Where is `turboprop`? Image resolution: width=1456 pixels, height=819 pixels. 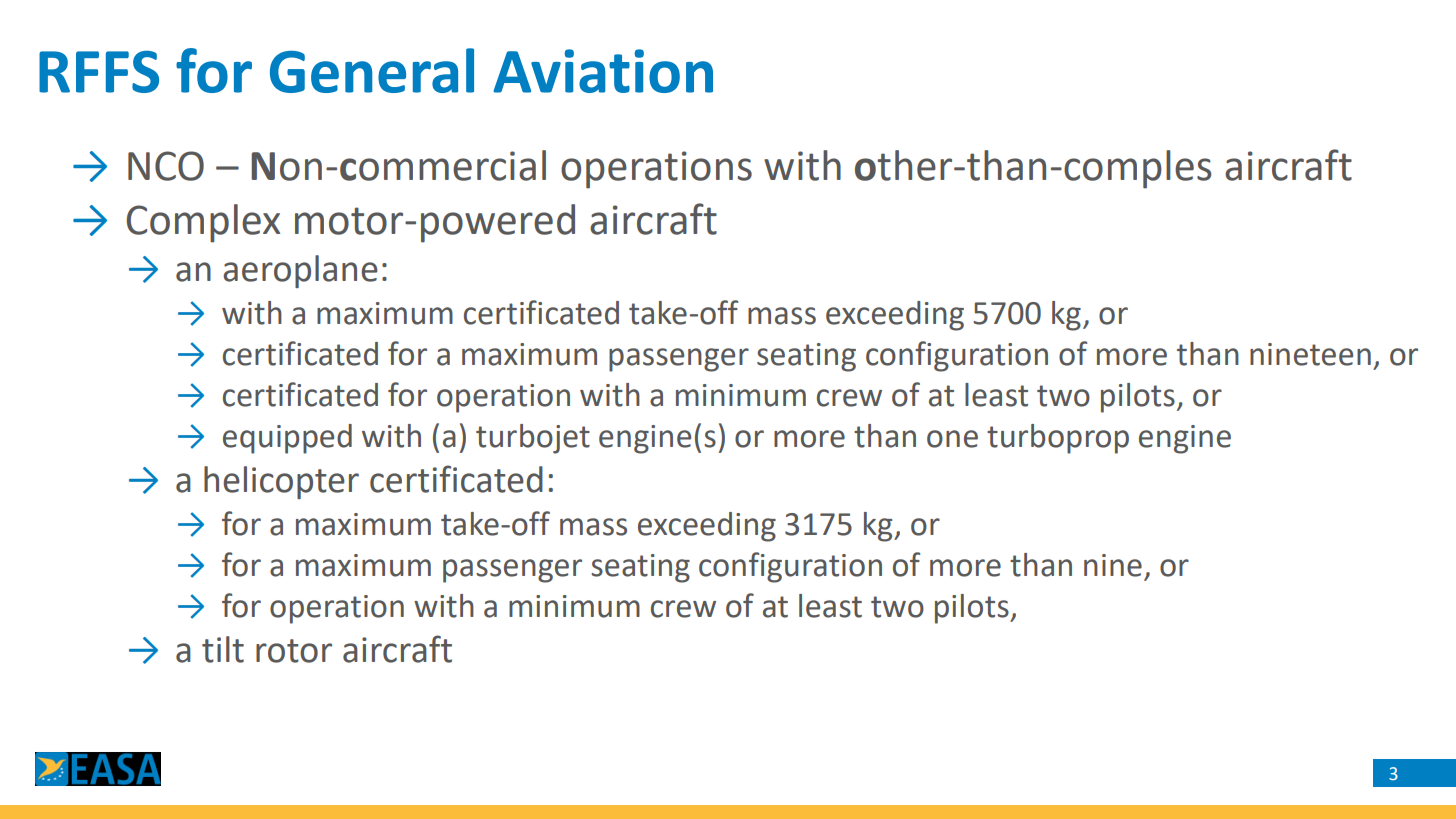 turboprop is located at coordinates (1058, 439).
